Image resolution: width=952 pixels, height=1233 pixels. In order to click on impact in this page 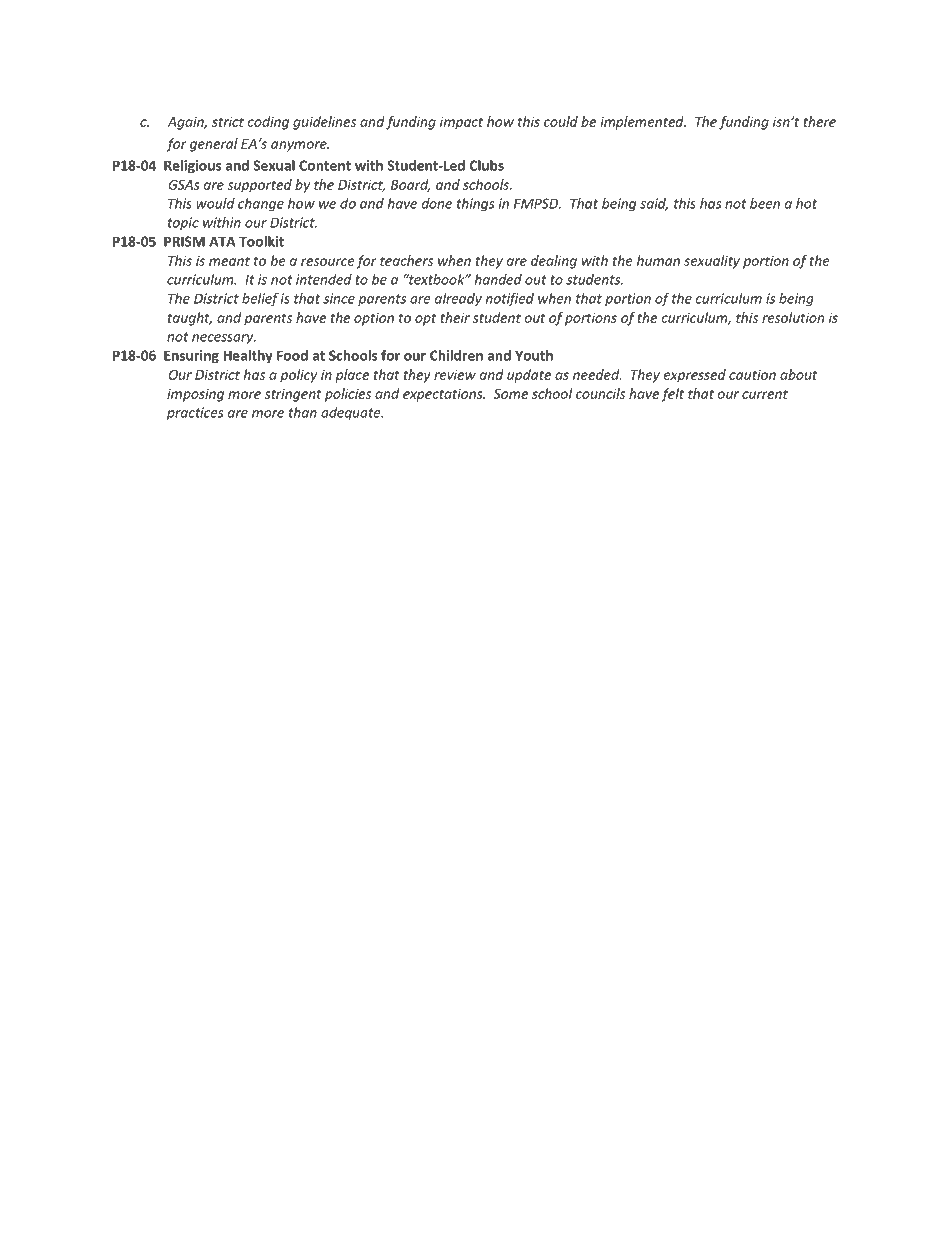, I will do `click(461, 123)`.
